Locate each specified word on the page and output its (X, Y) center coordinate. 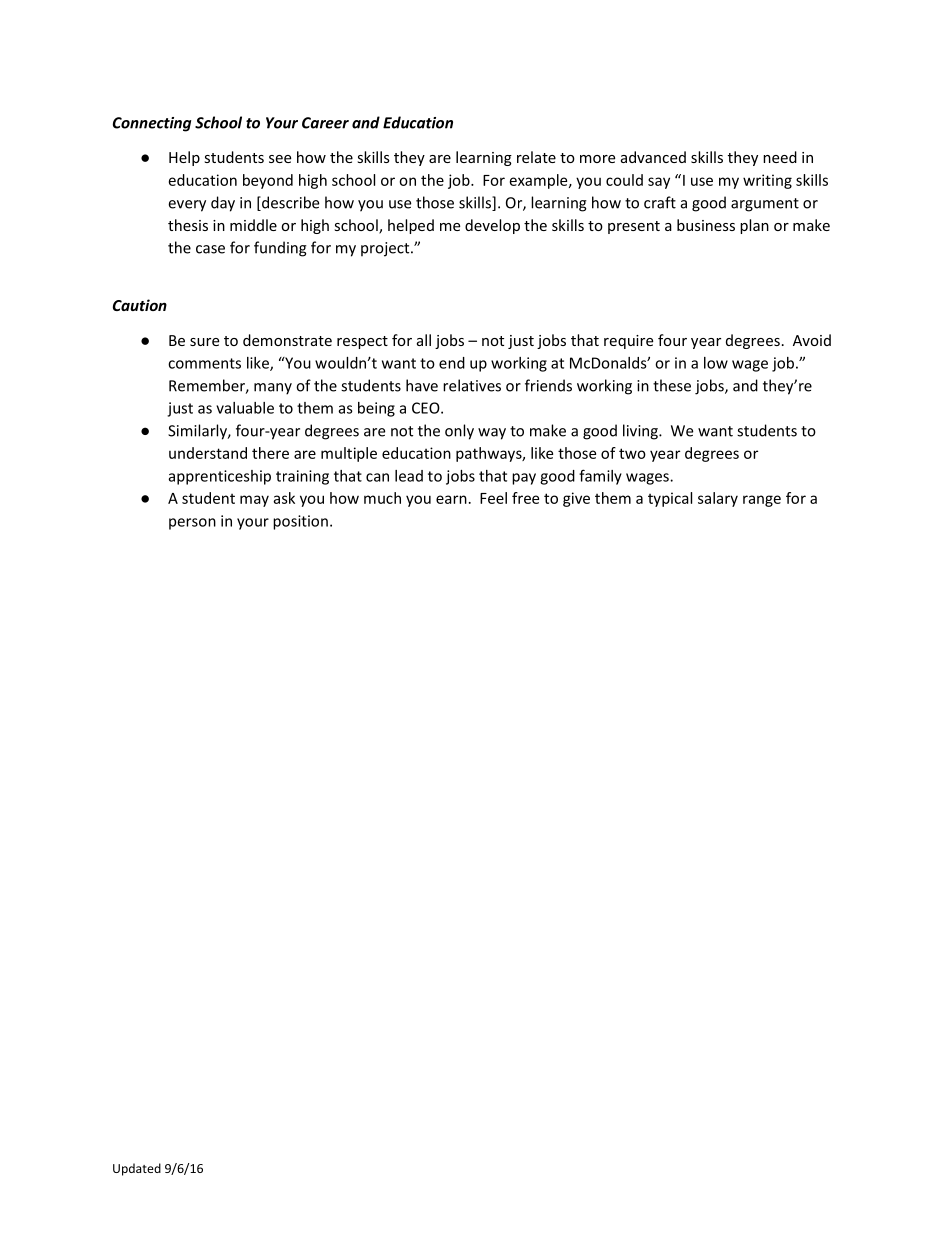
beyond (268, 181)
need (780, 157)
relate (536, 157)
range (762, 501)
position (300, 522)
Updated (137, 1169)
